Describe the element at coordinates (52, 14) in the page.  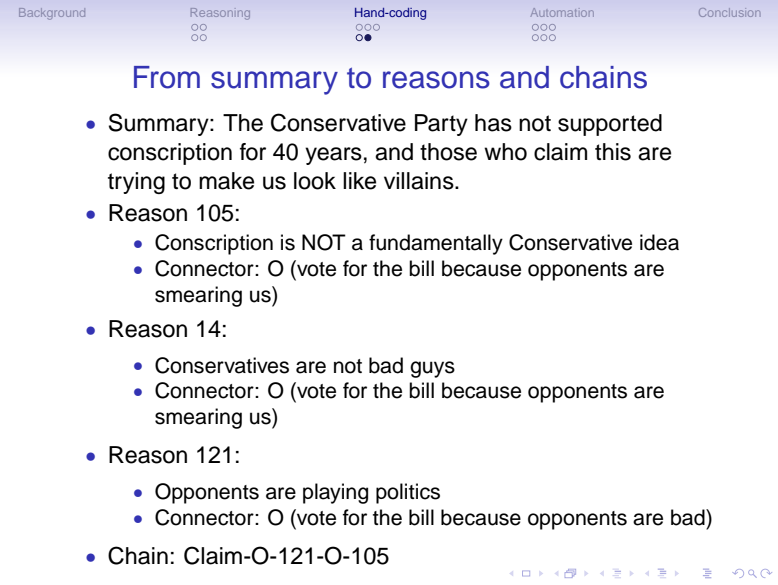
I see `Background` at that location.
